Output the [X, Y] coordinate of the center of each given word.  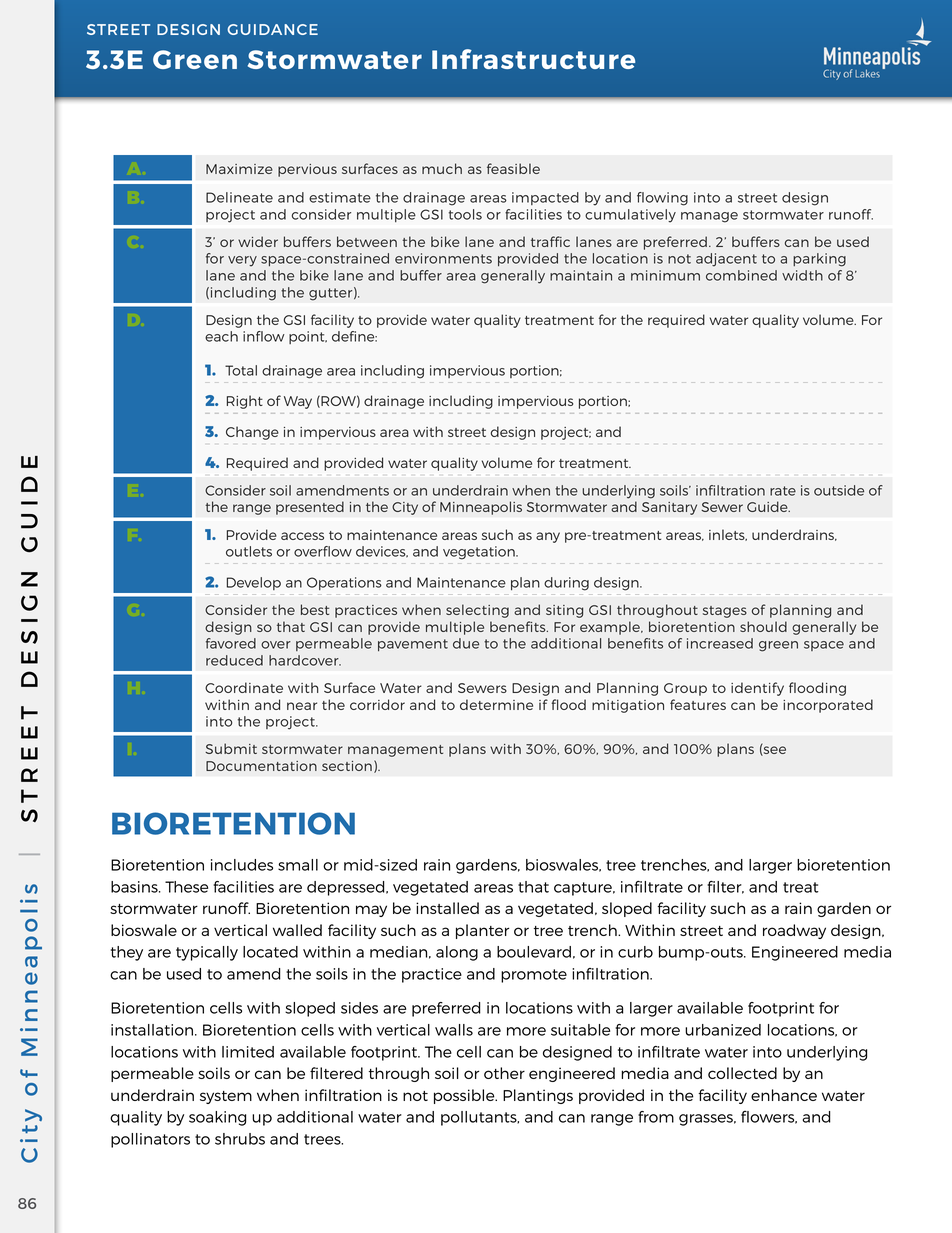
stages [725, 612]
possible [465, 1096]
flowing [662, 199]
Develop [254, 583]
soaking [217, 1118]
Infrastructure [533, 59]
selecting [477, 611]
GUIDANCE [272, 29]
